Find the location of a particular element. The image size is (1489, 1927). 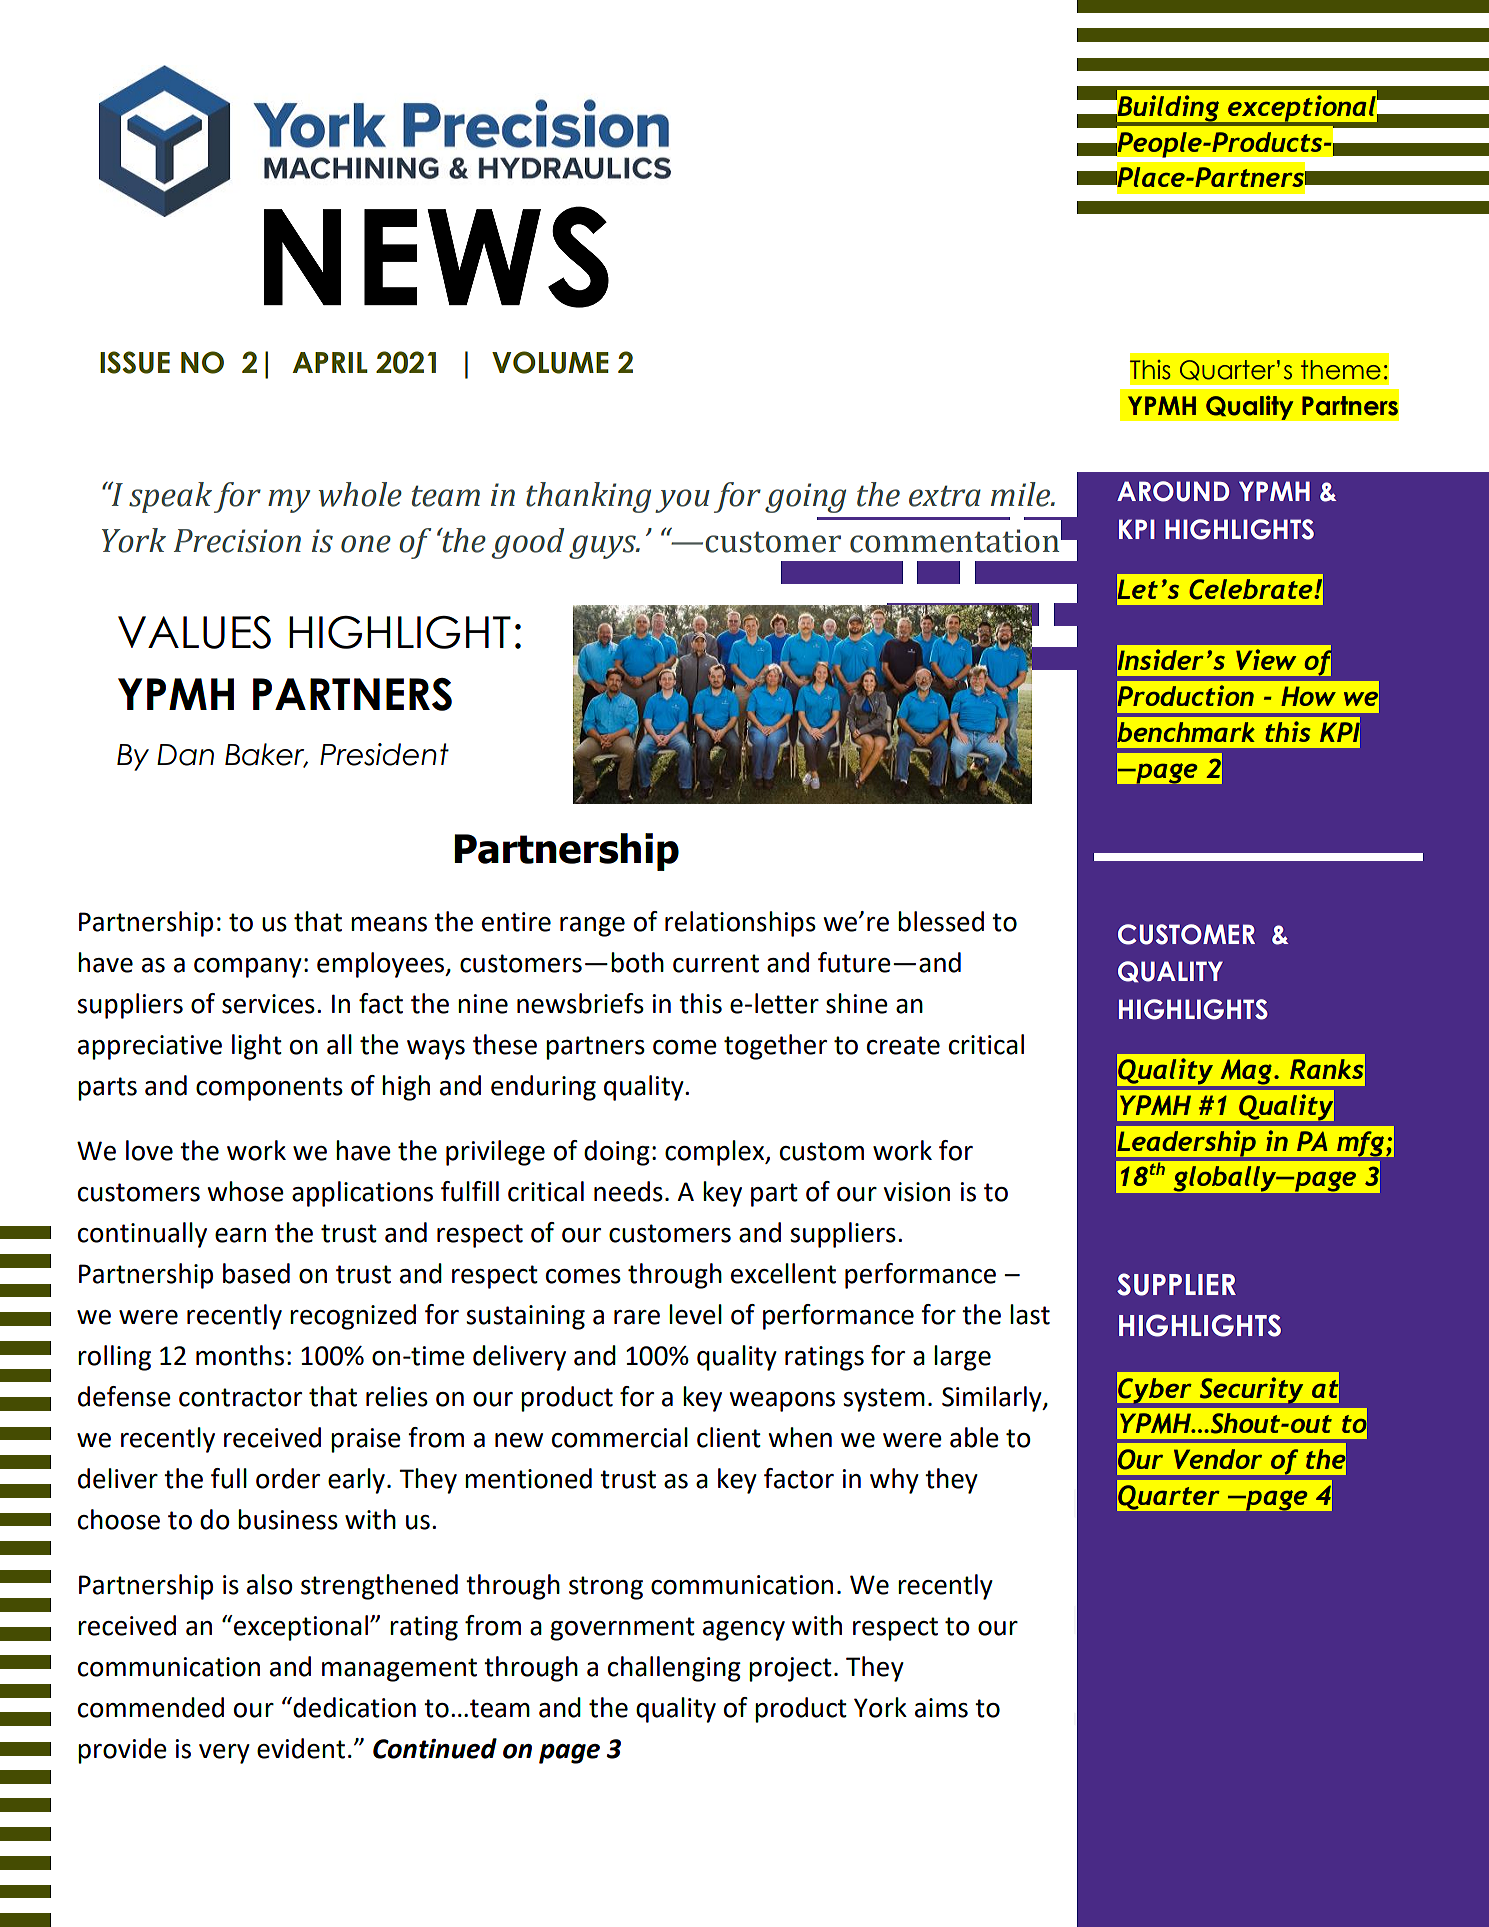

Security is located at coordinates (1251, 1391).
